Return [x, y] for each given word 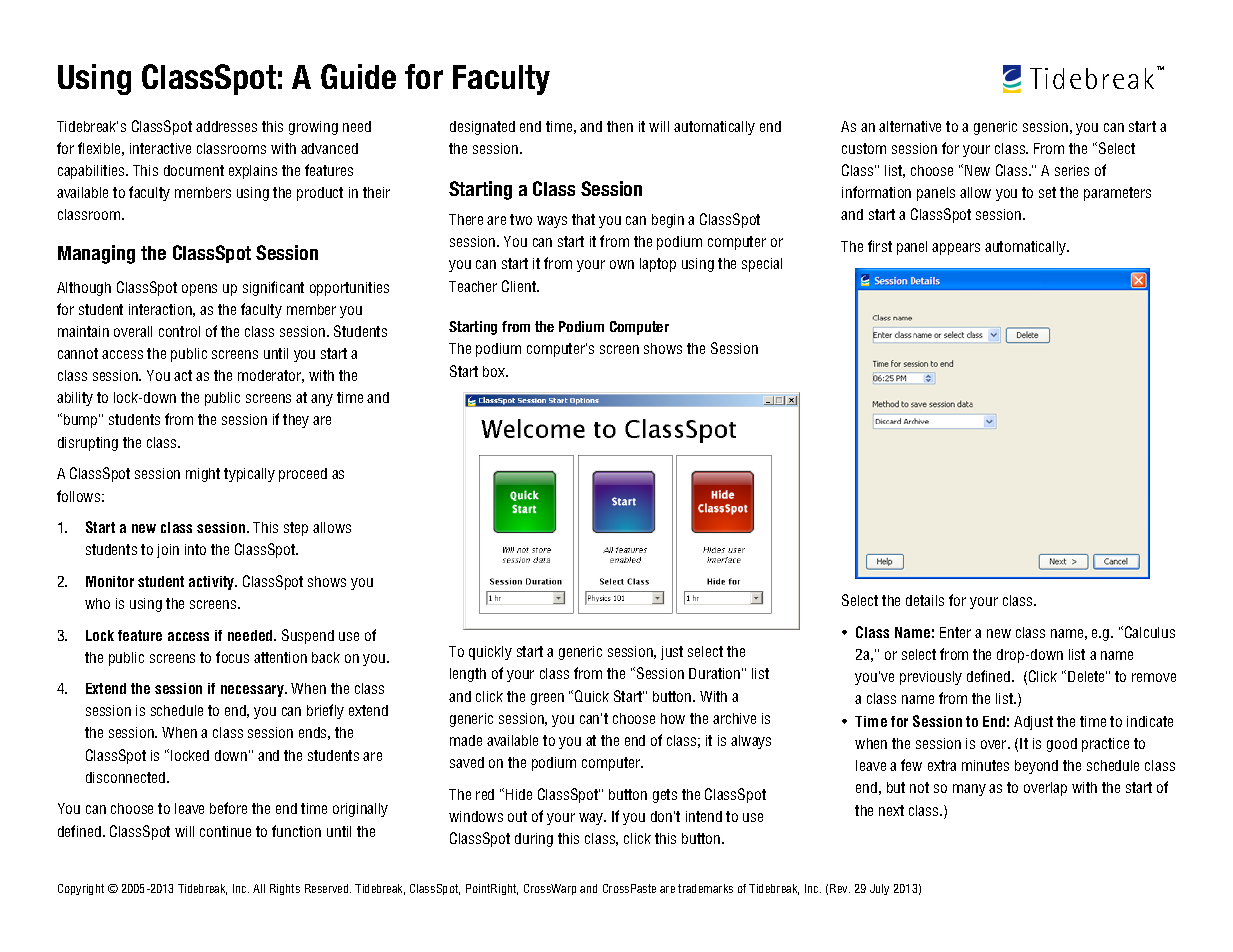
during [534, 840]
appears [956, 249]
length [468, 675]
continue [225, 831]
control [179, 331]
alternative [910, 126]
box [495, 371]
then [620, 126]
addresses [226, 126]
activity [213, 583]
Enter [955, 632]
